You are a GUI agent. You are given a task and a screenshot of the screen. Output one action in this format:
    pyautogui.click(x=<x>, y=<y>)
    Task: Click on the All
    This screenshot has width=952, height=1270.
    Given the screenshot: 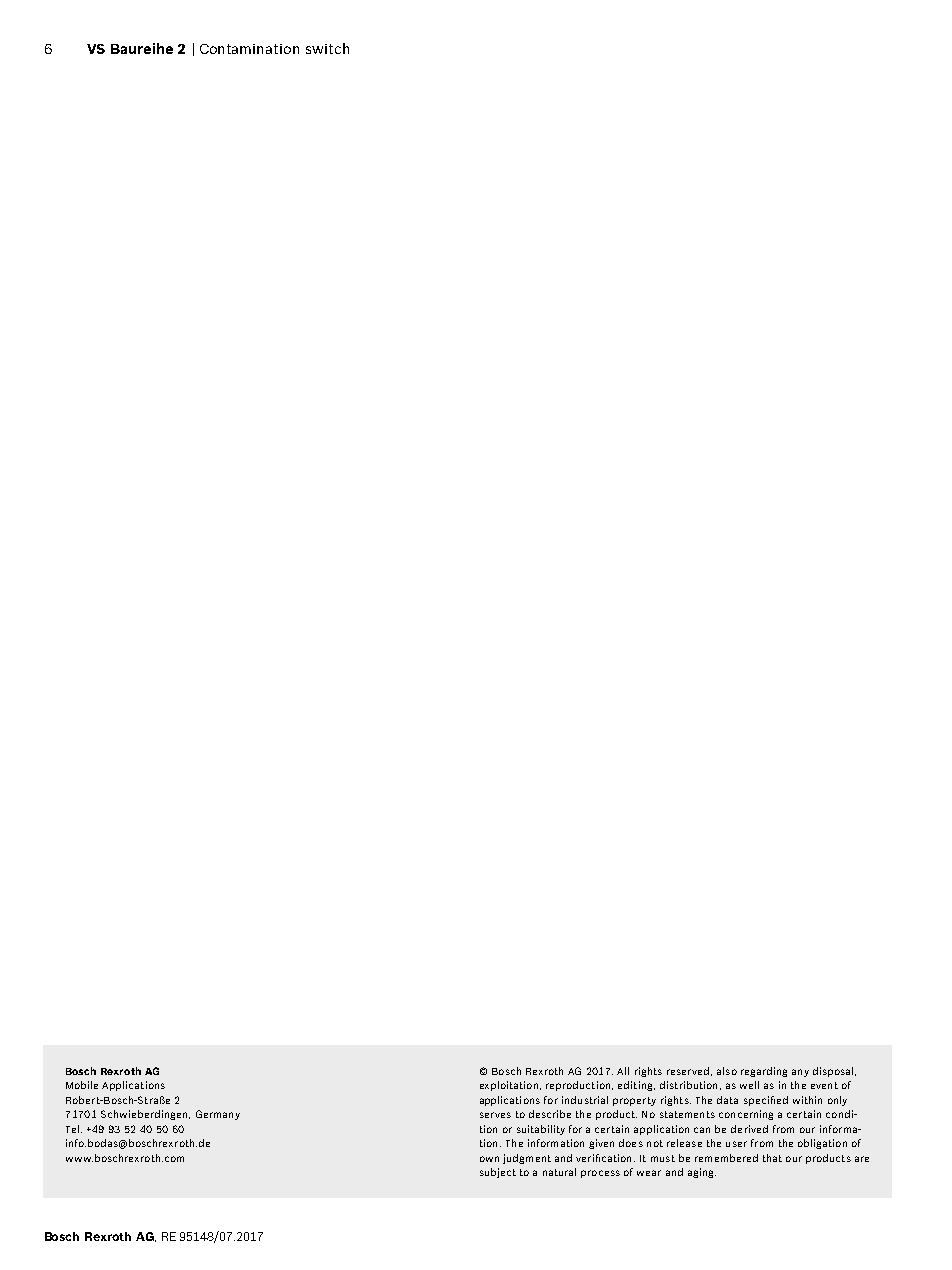 What is the action you would take?
    pyautogui.click(x=623, y=1071)
